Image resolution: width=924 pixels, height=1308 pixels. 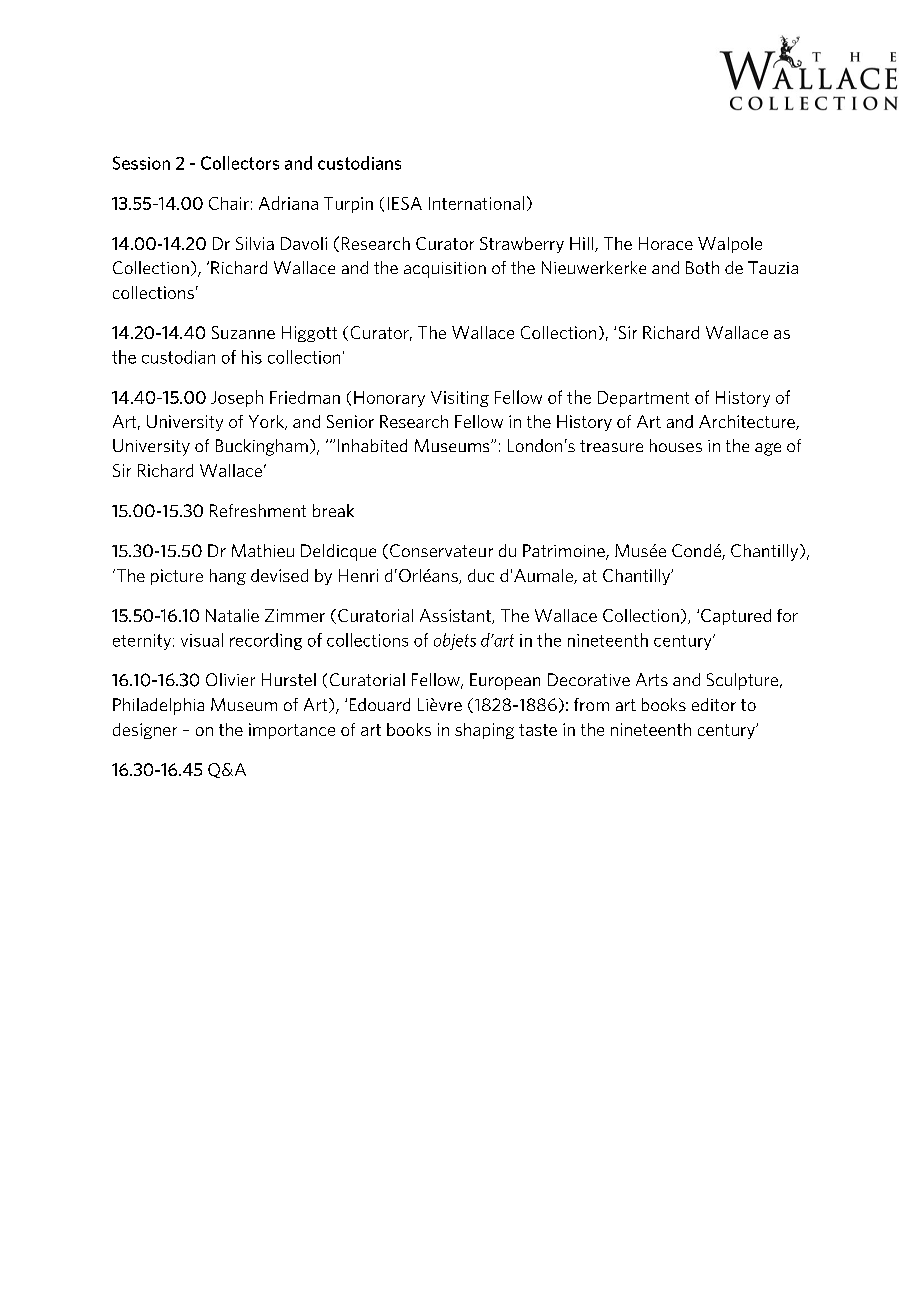 I want to click on Visiting, so click(x=460, y=399).
